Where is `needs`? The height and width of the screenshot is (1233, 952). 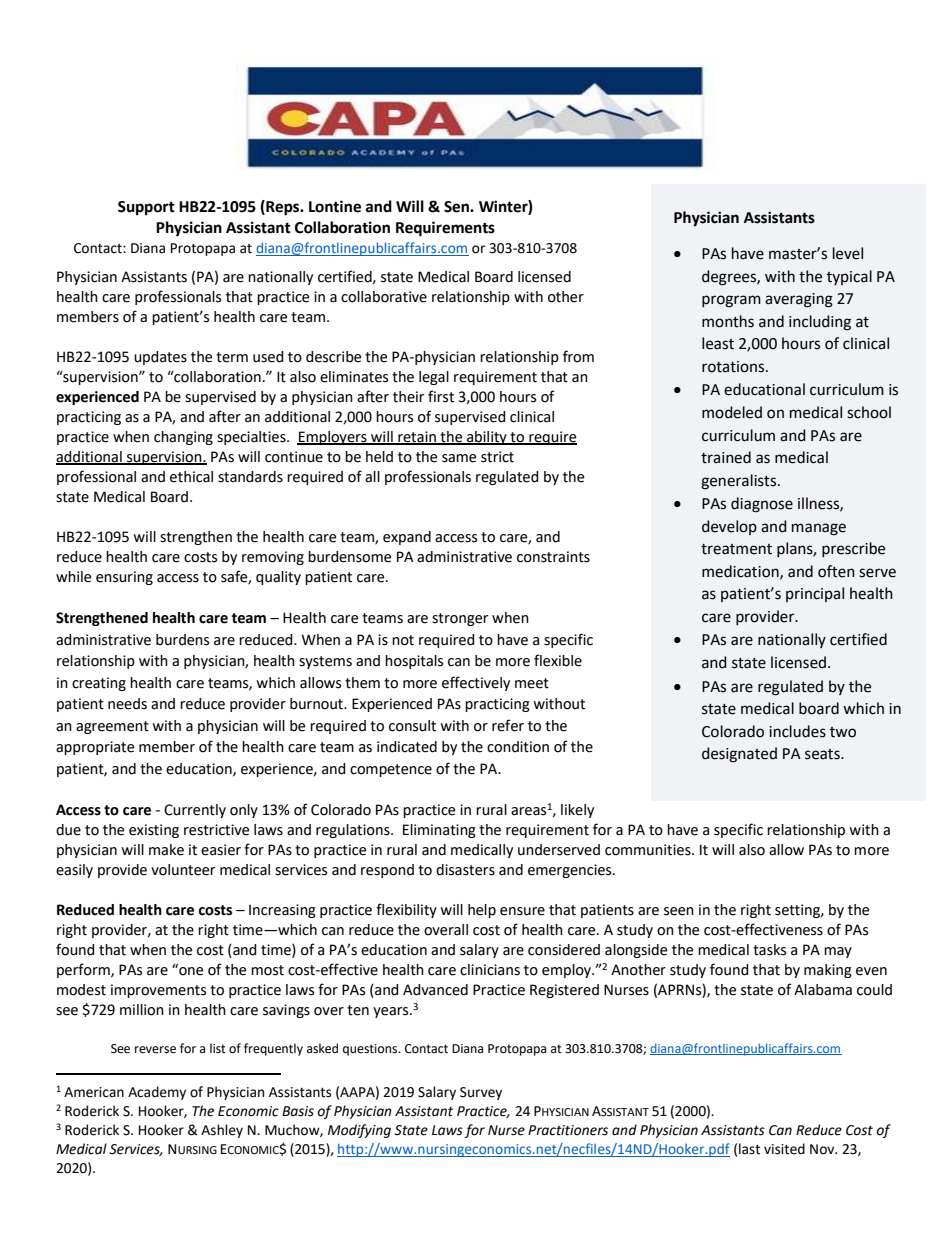 needs is located at coordinates (127, 704).
